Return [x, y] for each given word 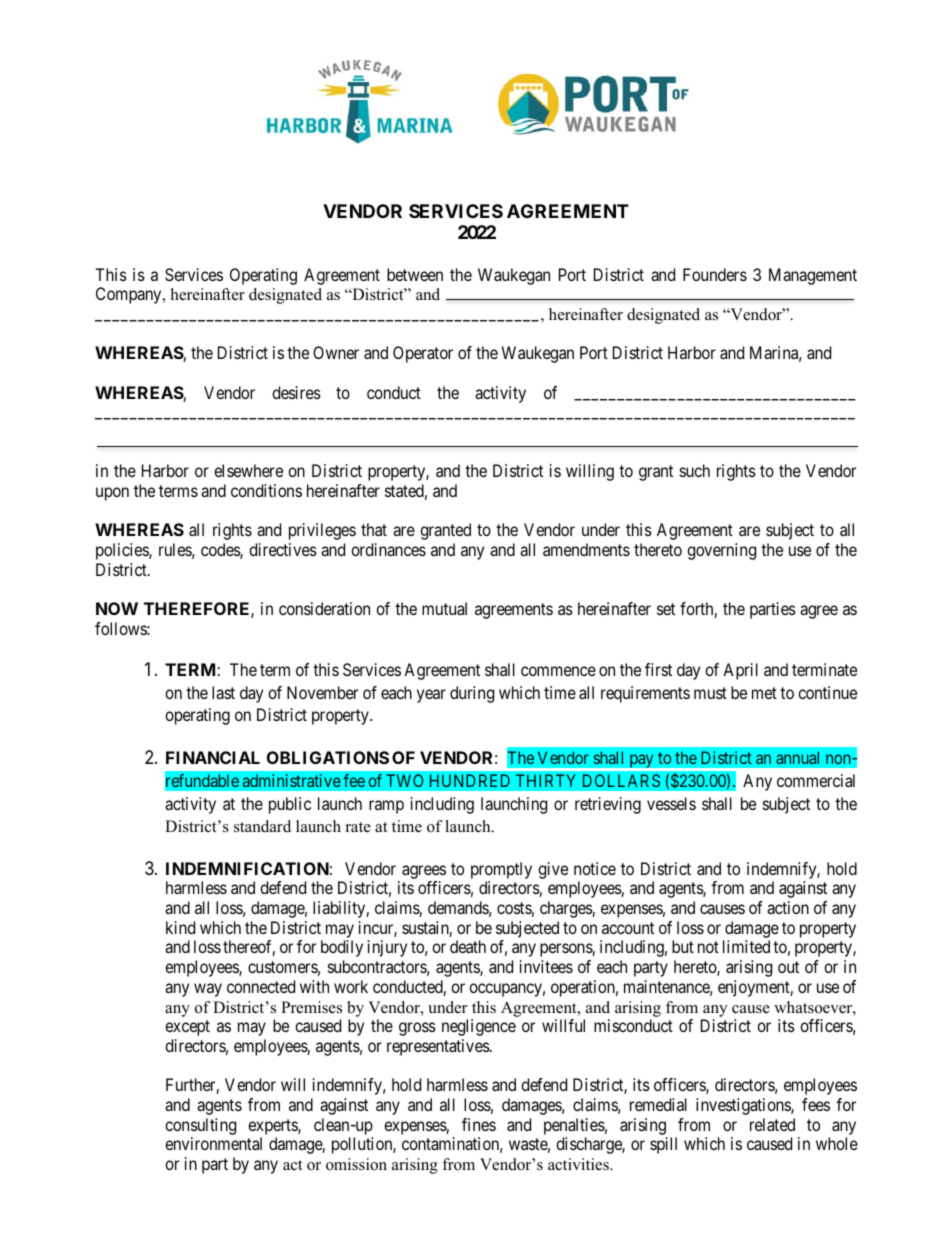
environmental [213, 1143]
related [772, 1124]
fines [479, 1124]
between [415, 274]
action [788, 907]
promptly [501, 870]
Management [813, 276]
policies [123, 551]
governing [721, 551]
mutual [444, 608]
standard [262, 826]
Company [130, 295]
